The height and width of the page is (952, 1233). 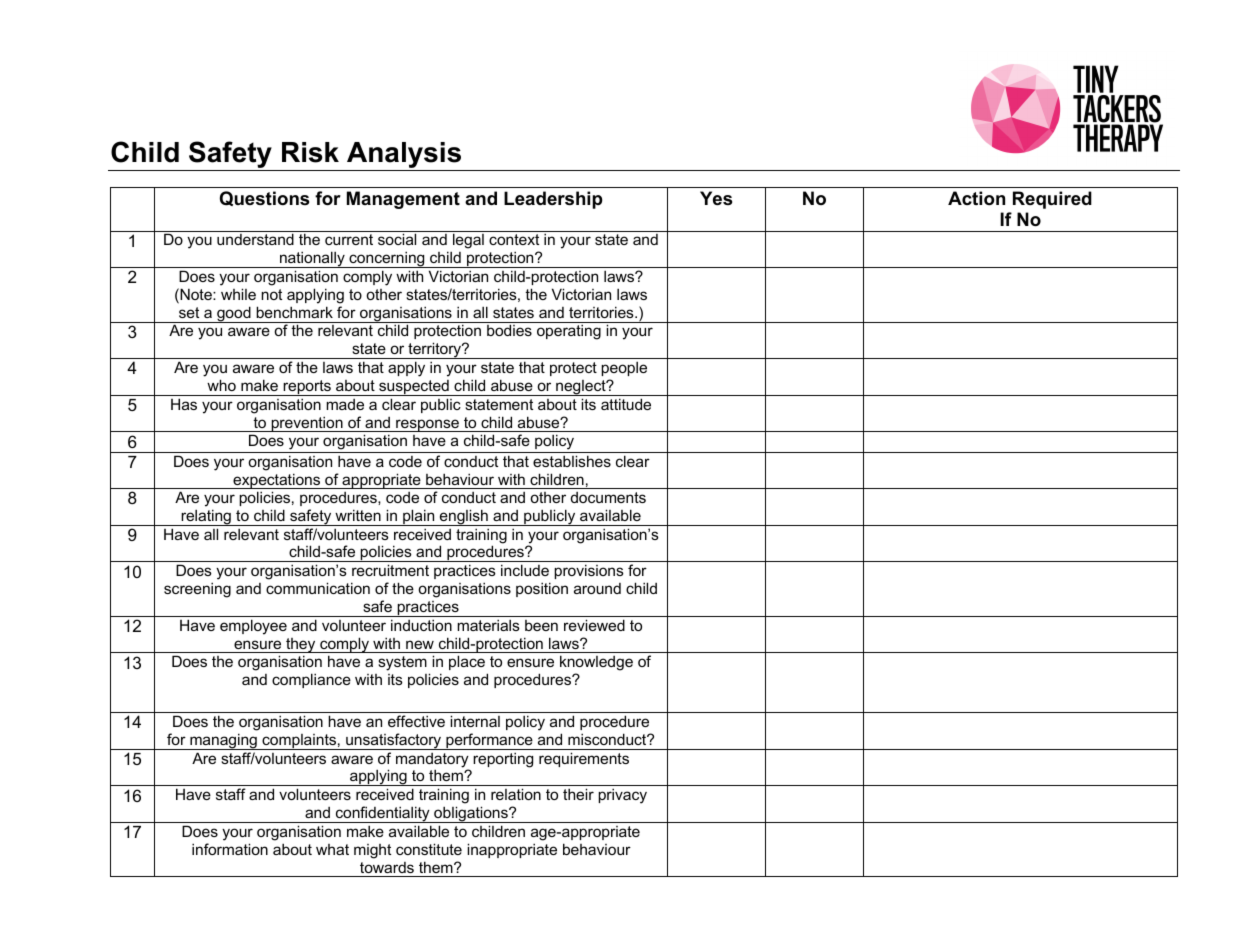 What do you see at coordinates (597, 588) in the page?
I see `around` at bounding box center [597, 588].
